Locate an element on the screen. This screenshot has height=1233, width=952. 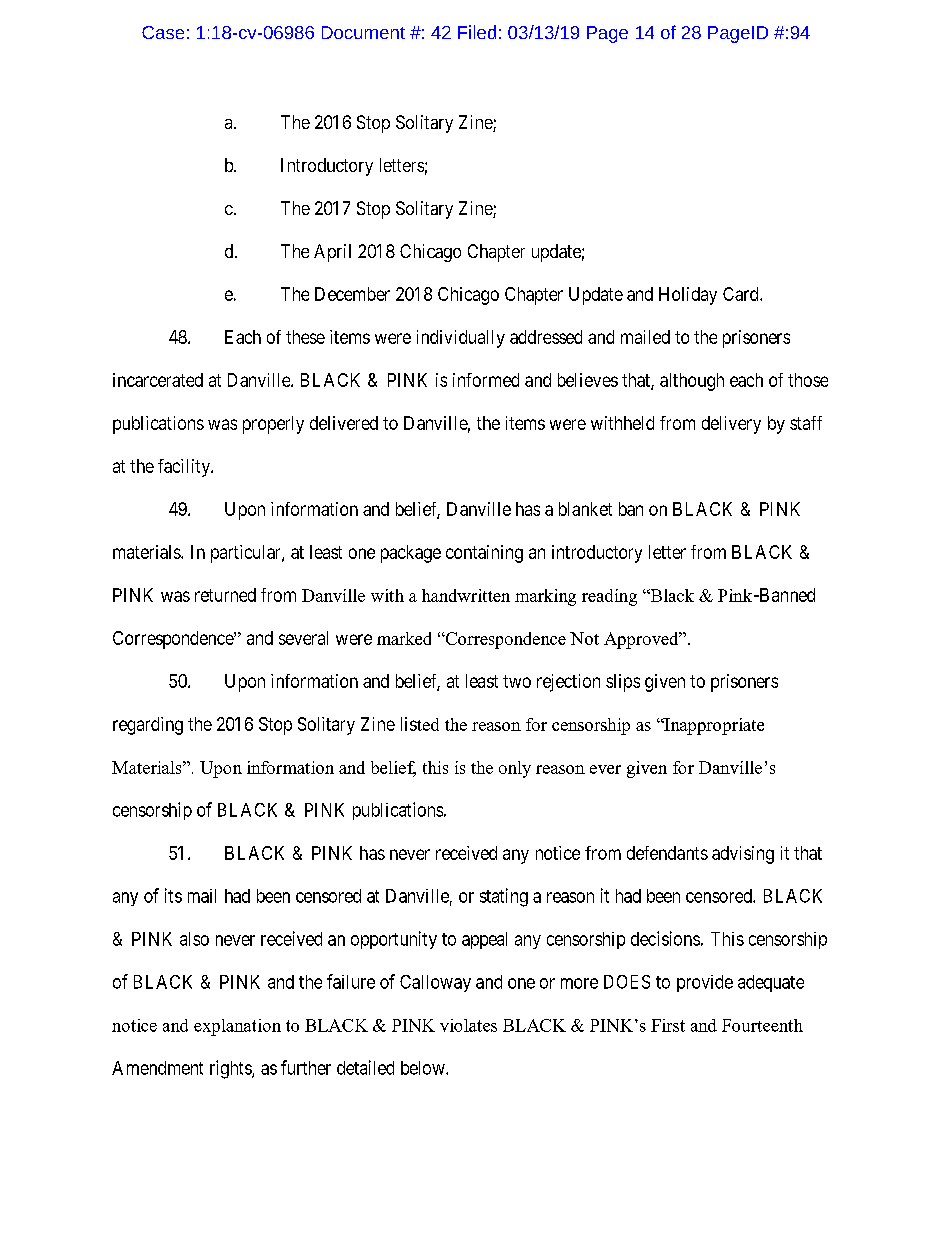
reading is located at coordinates (609, 597).
